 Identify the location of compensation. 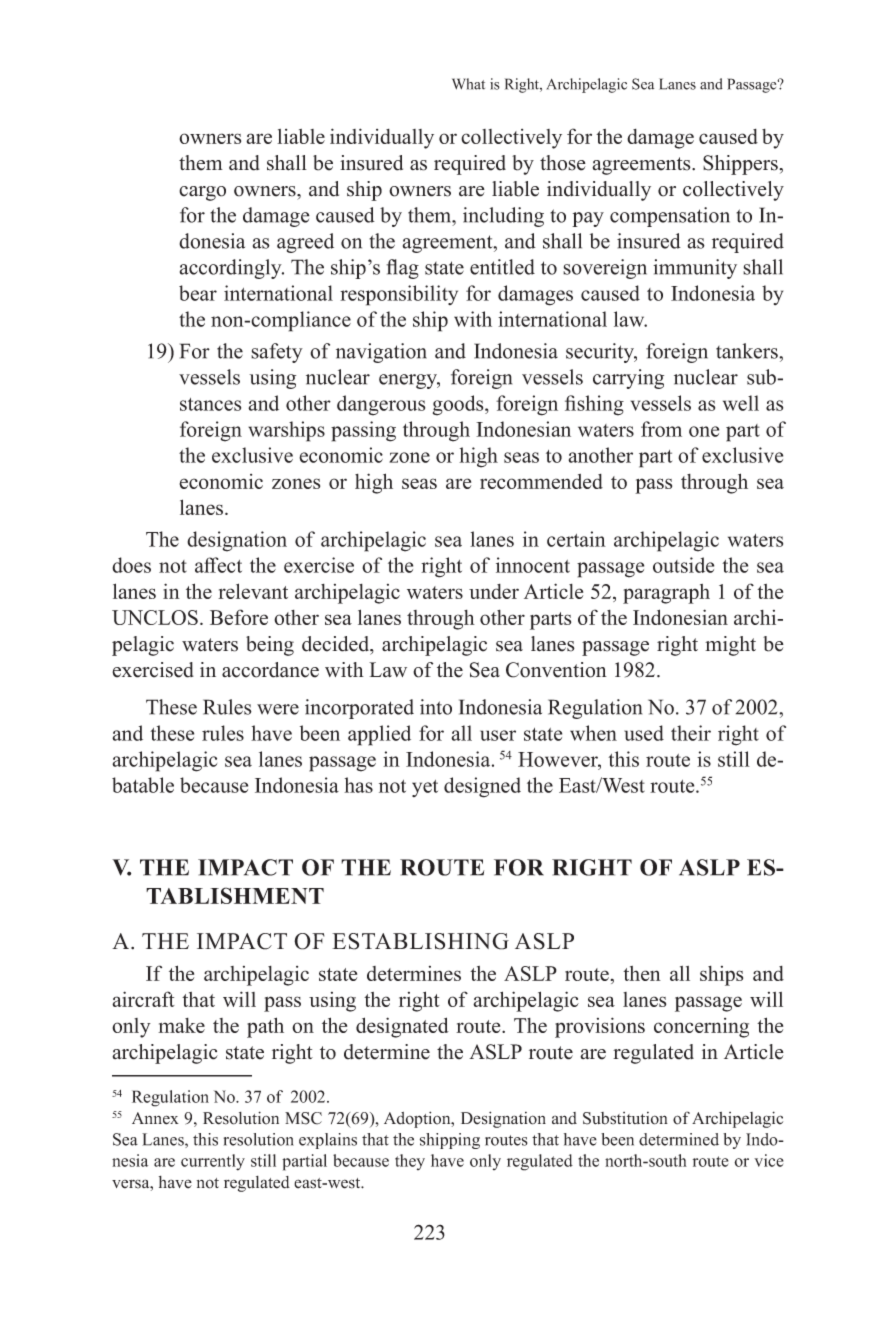
(670, 217).
